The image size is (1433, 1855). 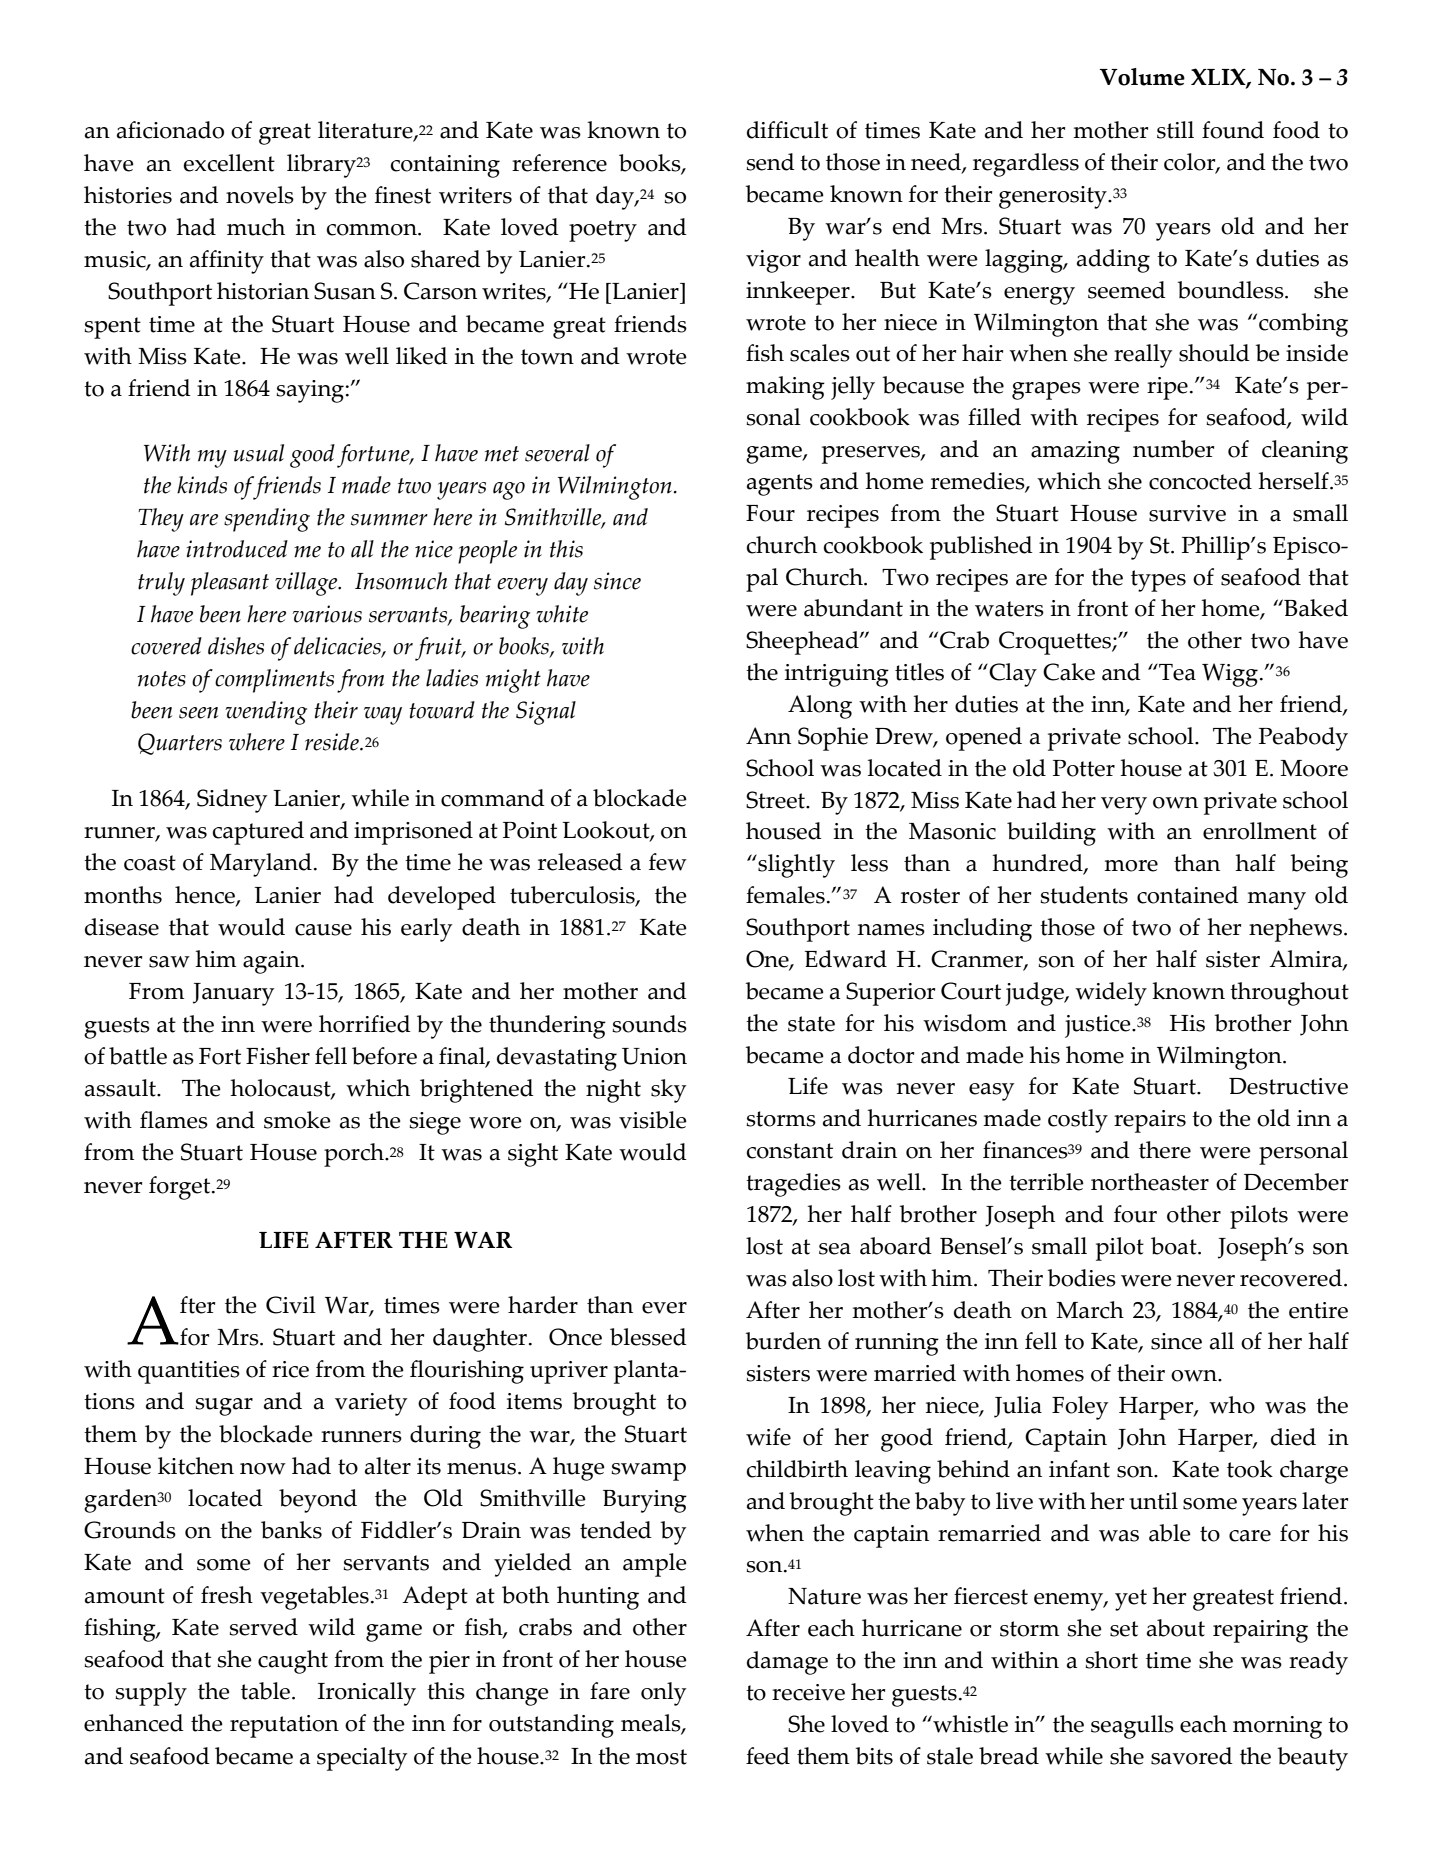 I want to click on excellent, so click(x=229, y=163).
